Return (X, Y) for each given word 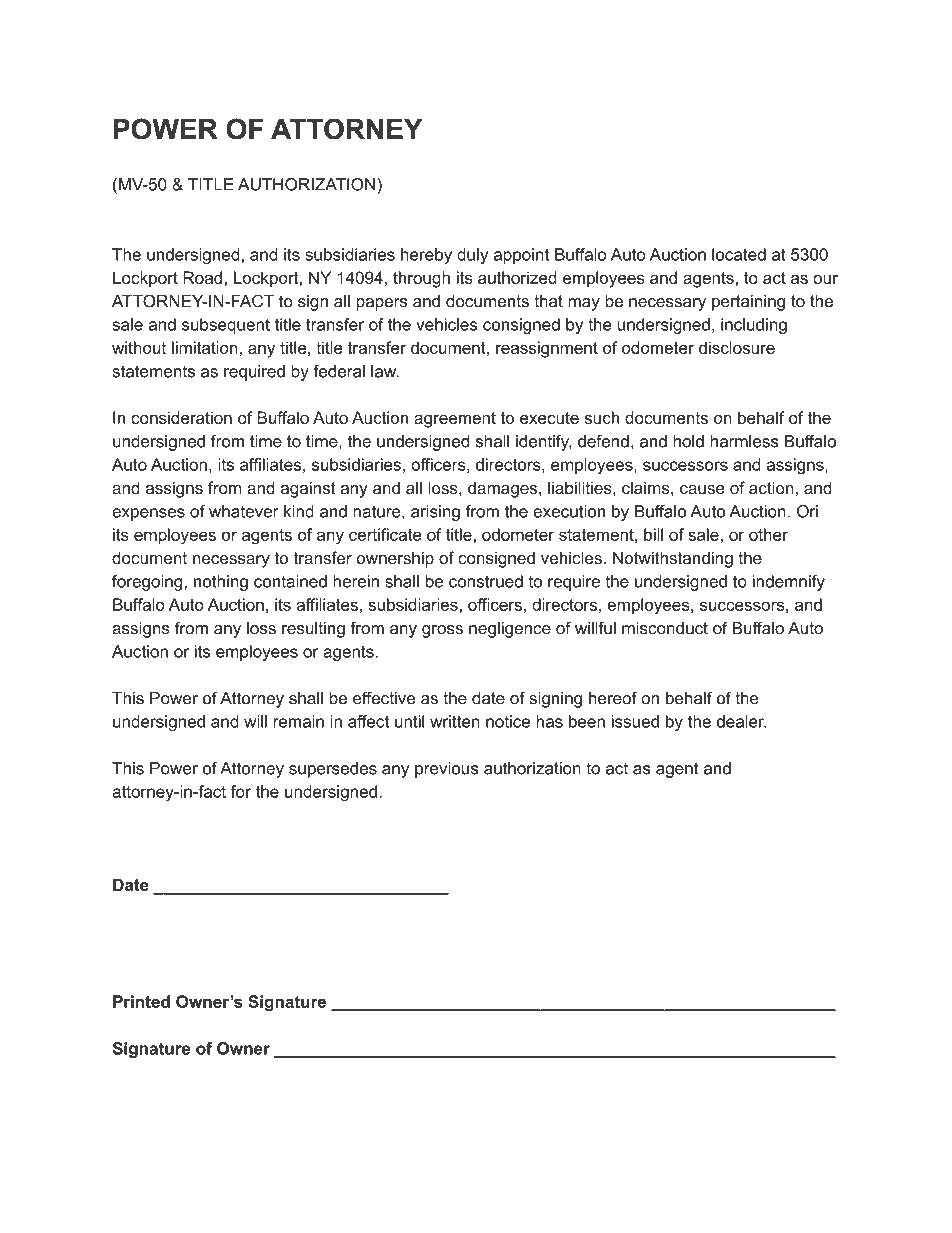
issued (635, 721)
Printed (141, 1001)
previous (447, 770)
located (739, 254)
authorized (517, 277)
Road (202, 277)
